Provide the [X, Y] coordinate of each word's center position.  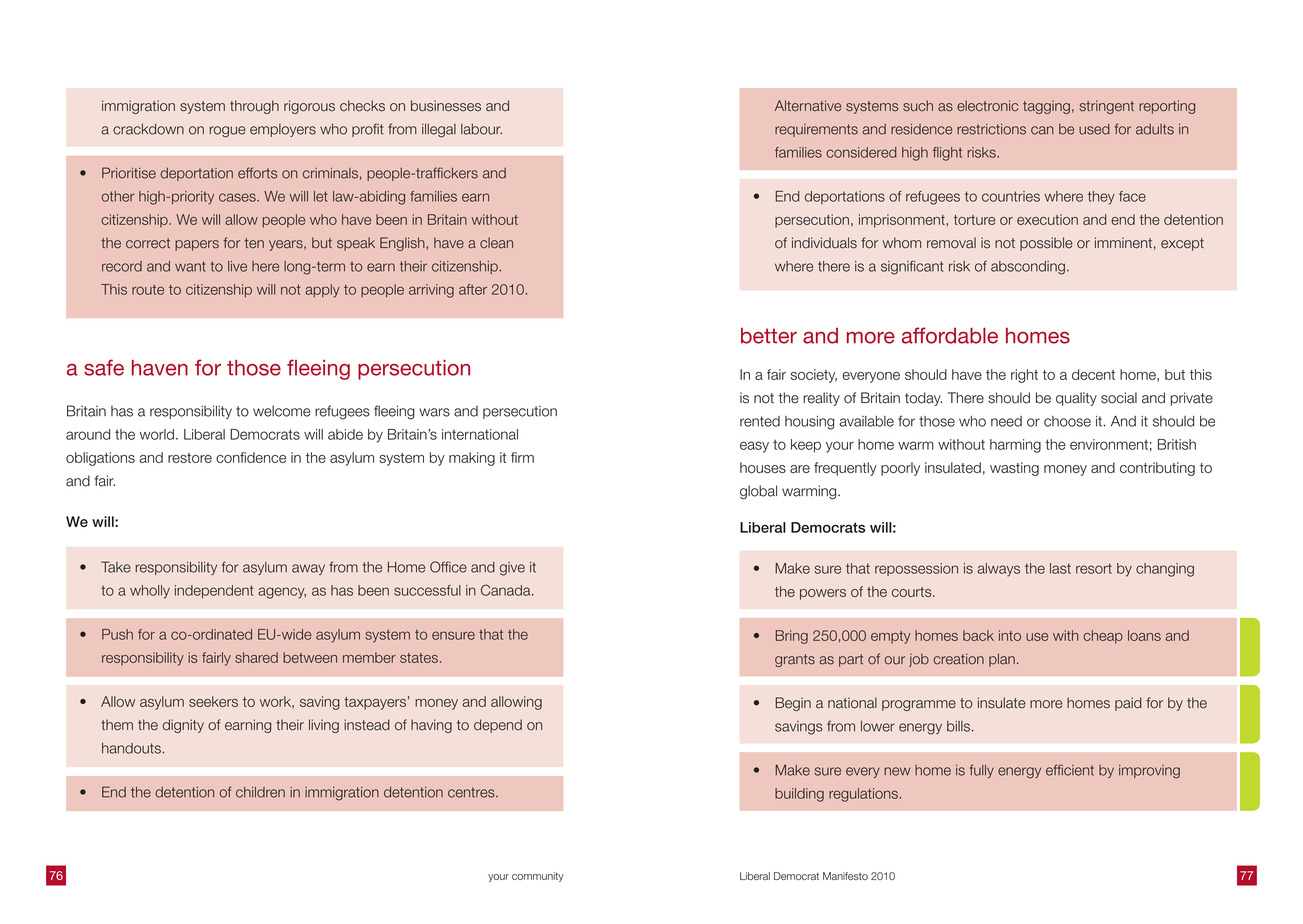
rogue [227, 132]
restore [190, 458]
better [769, 336]
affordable [950, 335]
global [758, 492]
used [1094, 129]
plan [1002, 660]
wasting [1014, 469]
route [148, 290]
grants [795, 660]
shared [256, 657]
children [260, 792]
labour [481, 129]
